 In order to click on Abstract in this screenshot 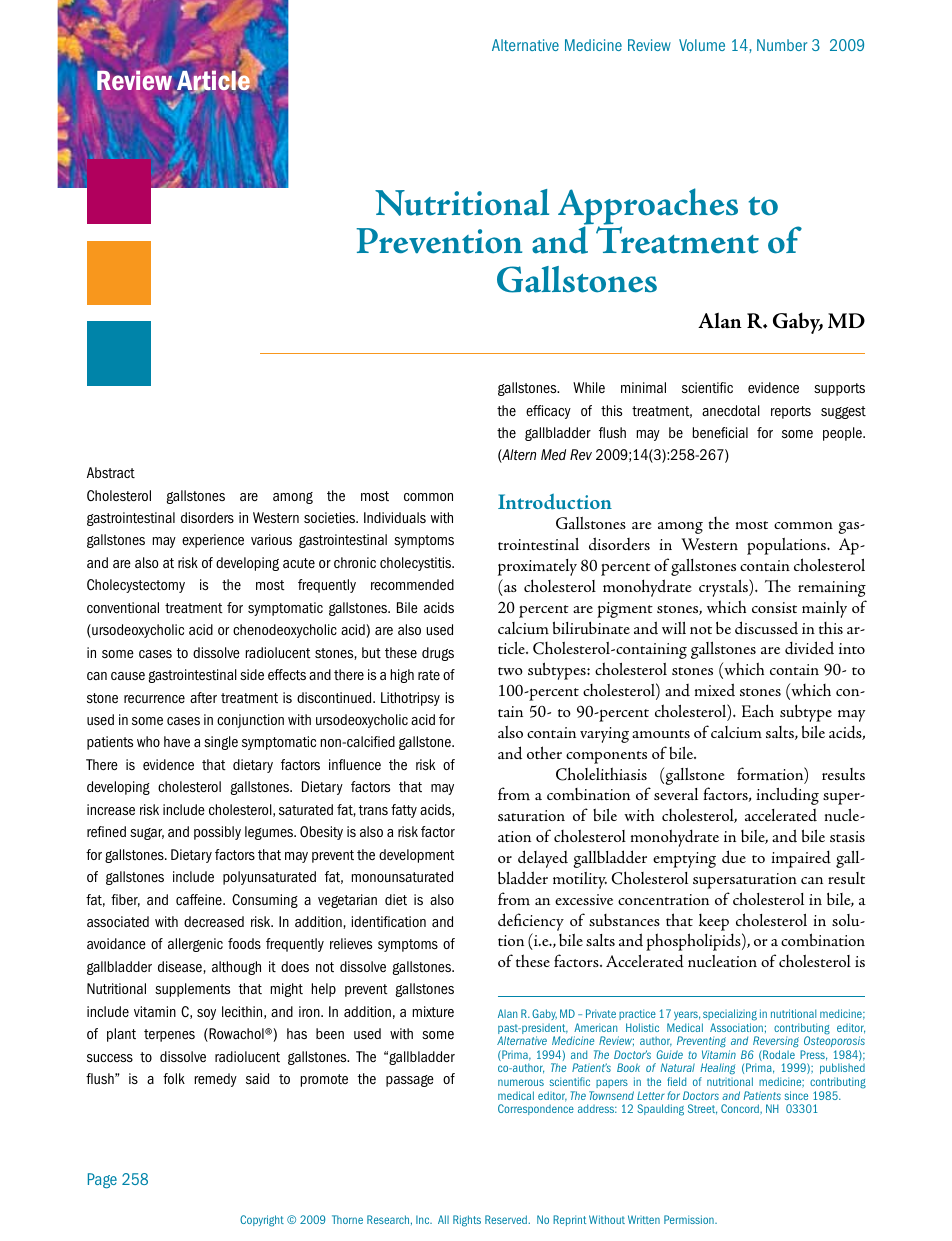, I will do `click(111, 472)`.
